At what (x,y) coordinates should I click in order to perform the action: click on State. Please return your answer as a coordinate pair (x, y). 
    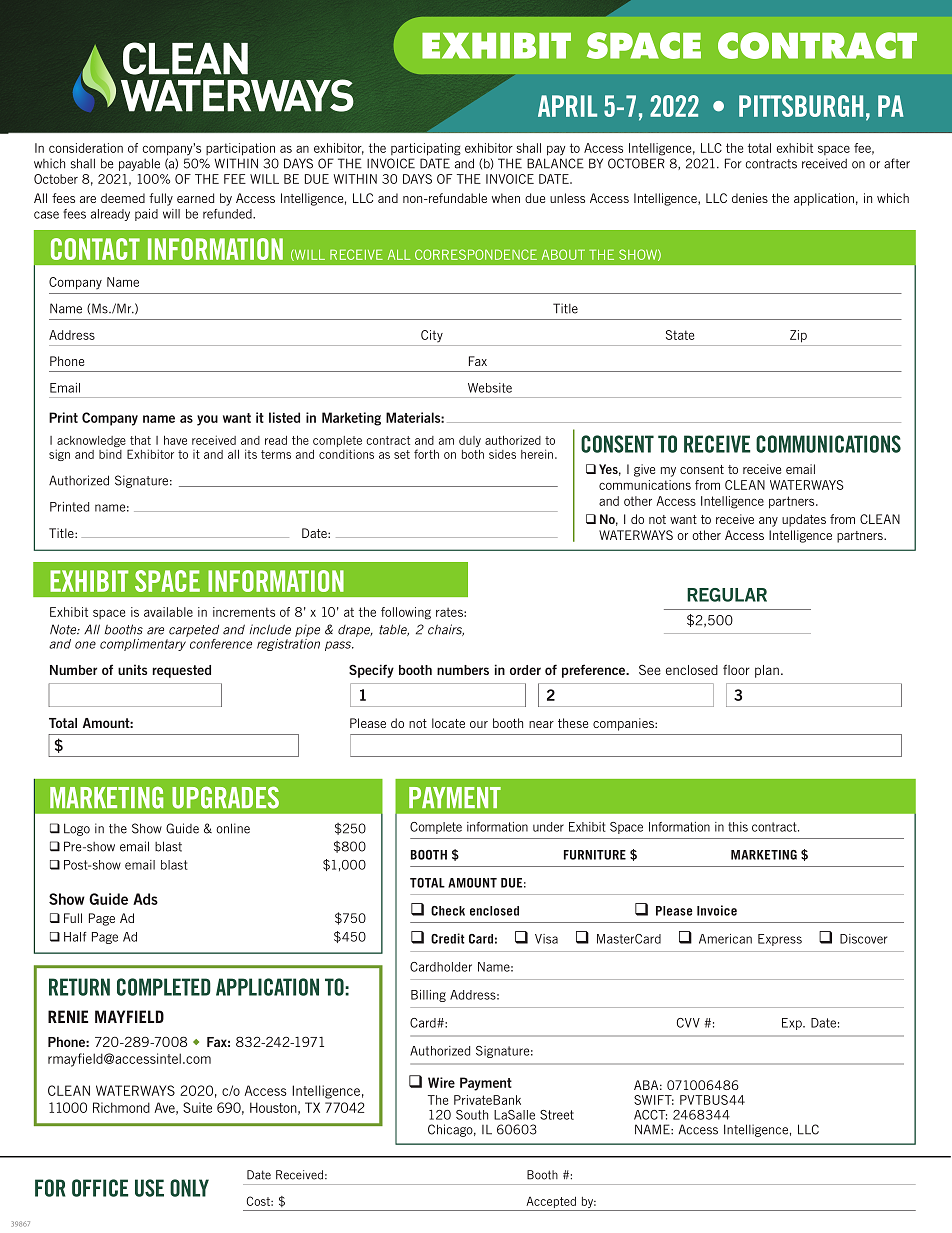
    Looking at the image, I should click on (680, 335).
